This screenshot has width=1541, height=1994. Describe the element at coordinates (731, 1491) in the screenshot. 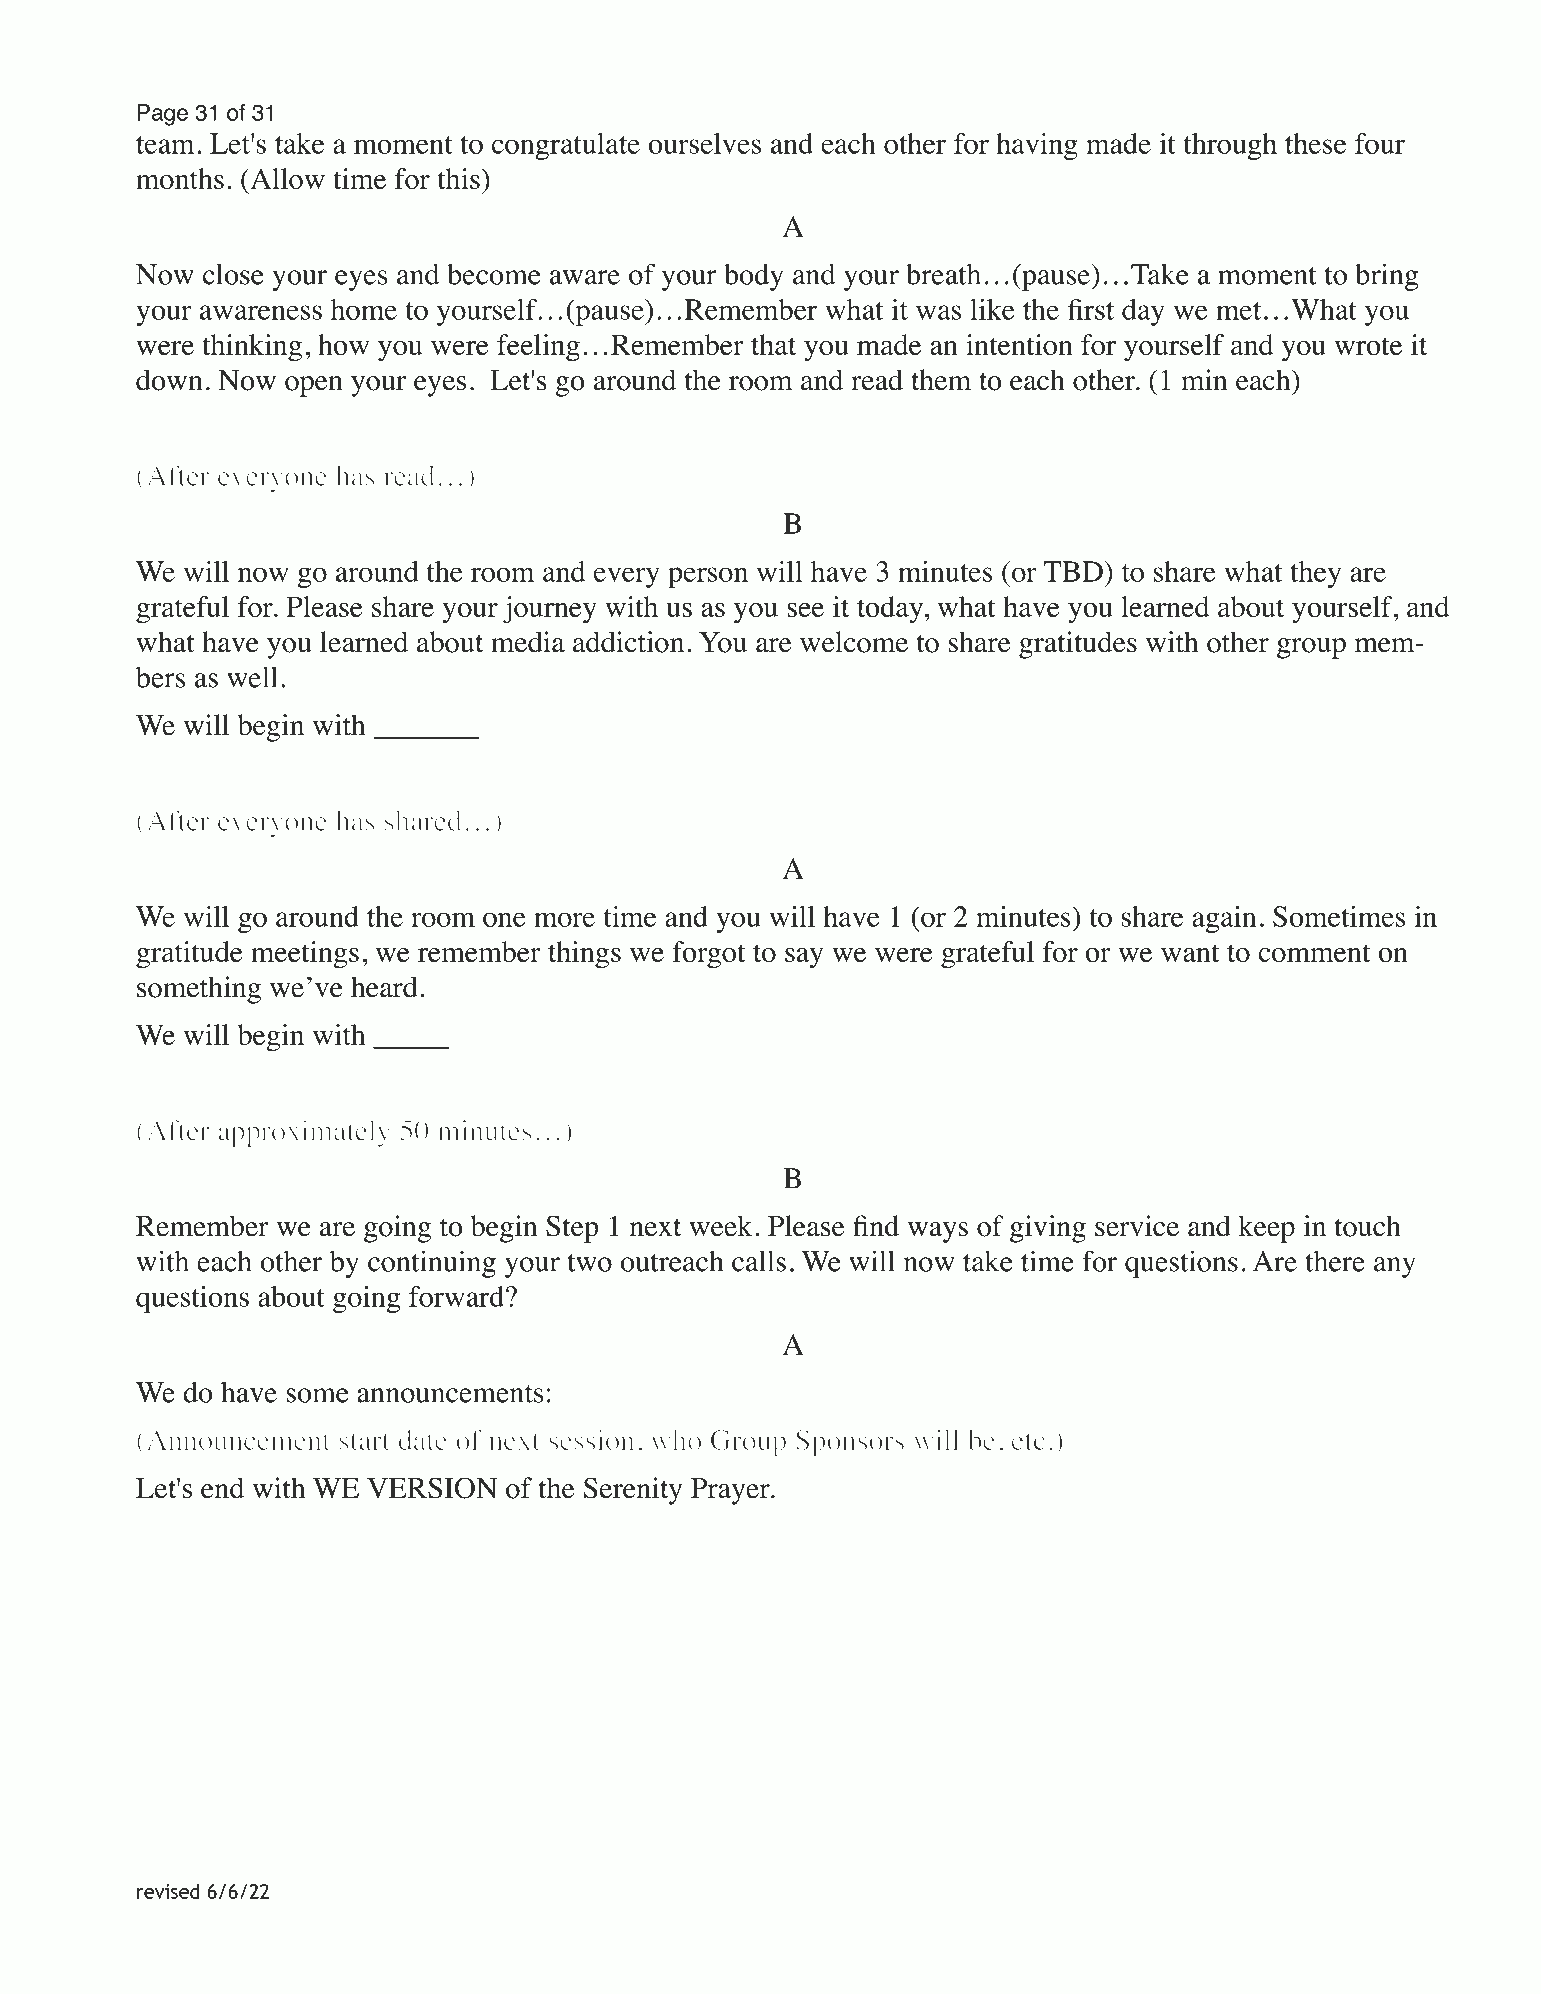

I see `Prayer` at that location.
